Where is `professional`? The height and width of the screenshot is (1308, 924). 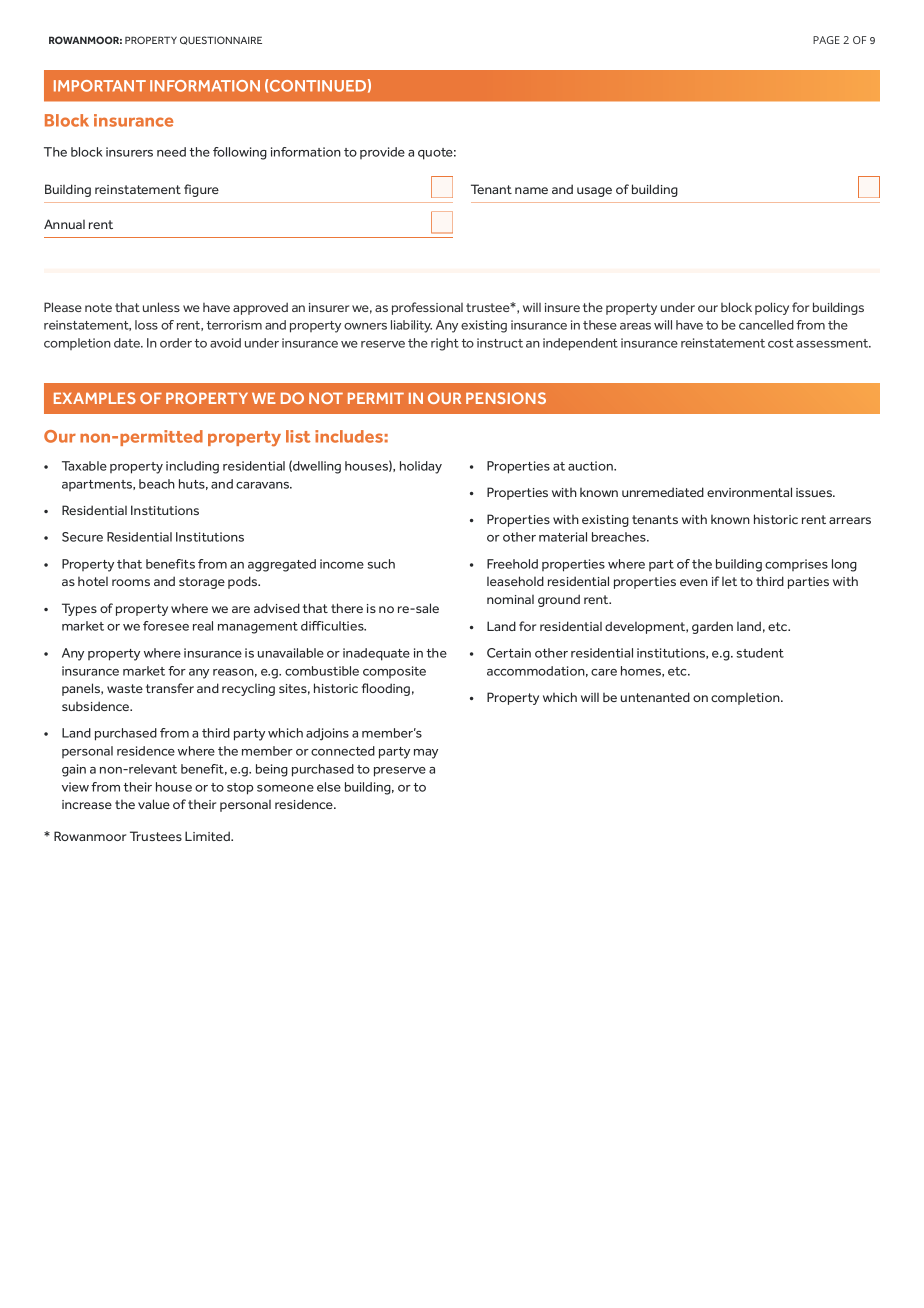
professional is located at coordinates (427, 308).
